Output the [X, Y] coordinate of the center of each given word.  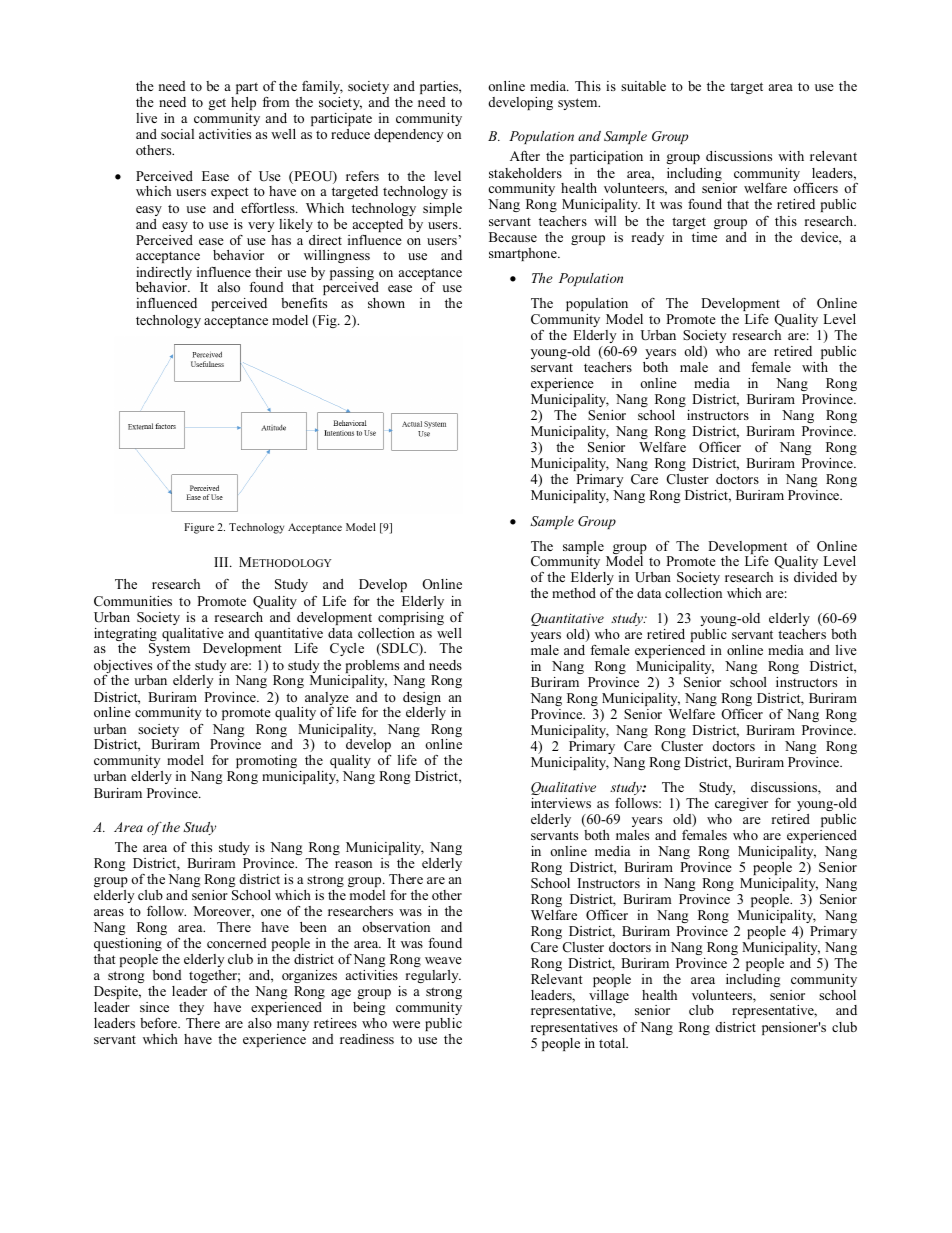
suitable [643, 86]
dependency [408, 135]
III [222, 562]
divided [815, 577]
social [177, 134]
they [191, 1008]
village [609, 998]
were [406, 1024]
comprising [411, 618]
